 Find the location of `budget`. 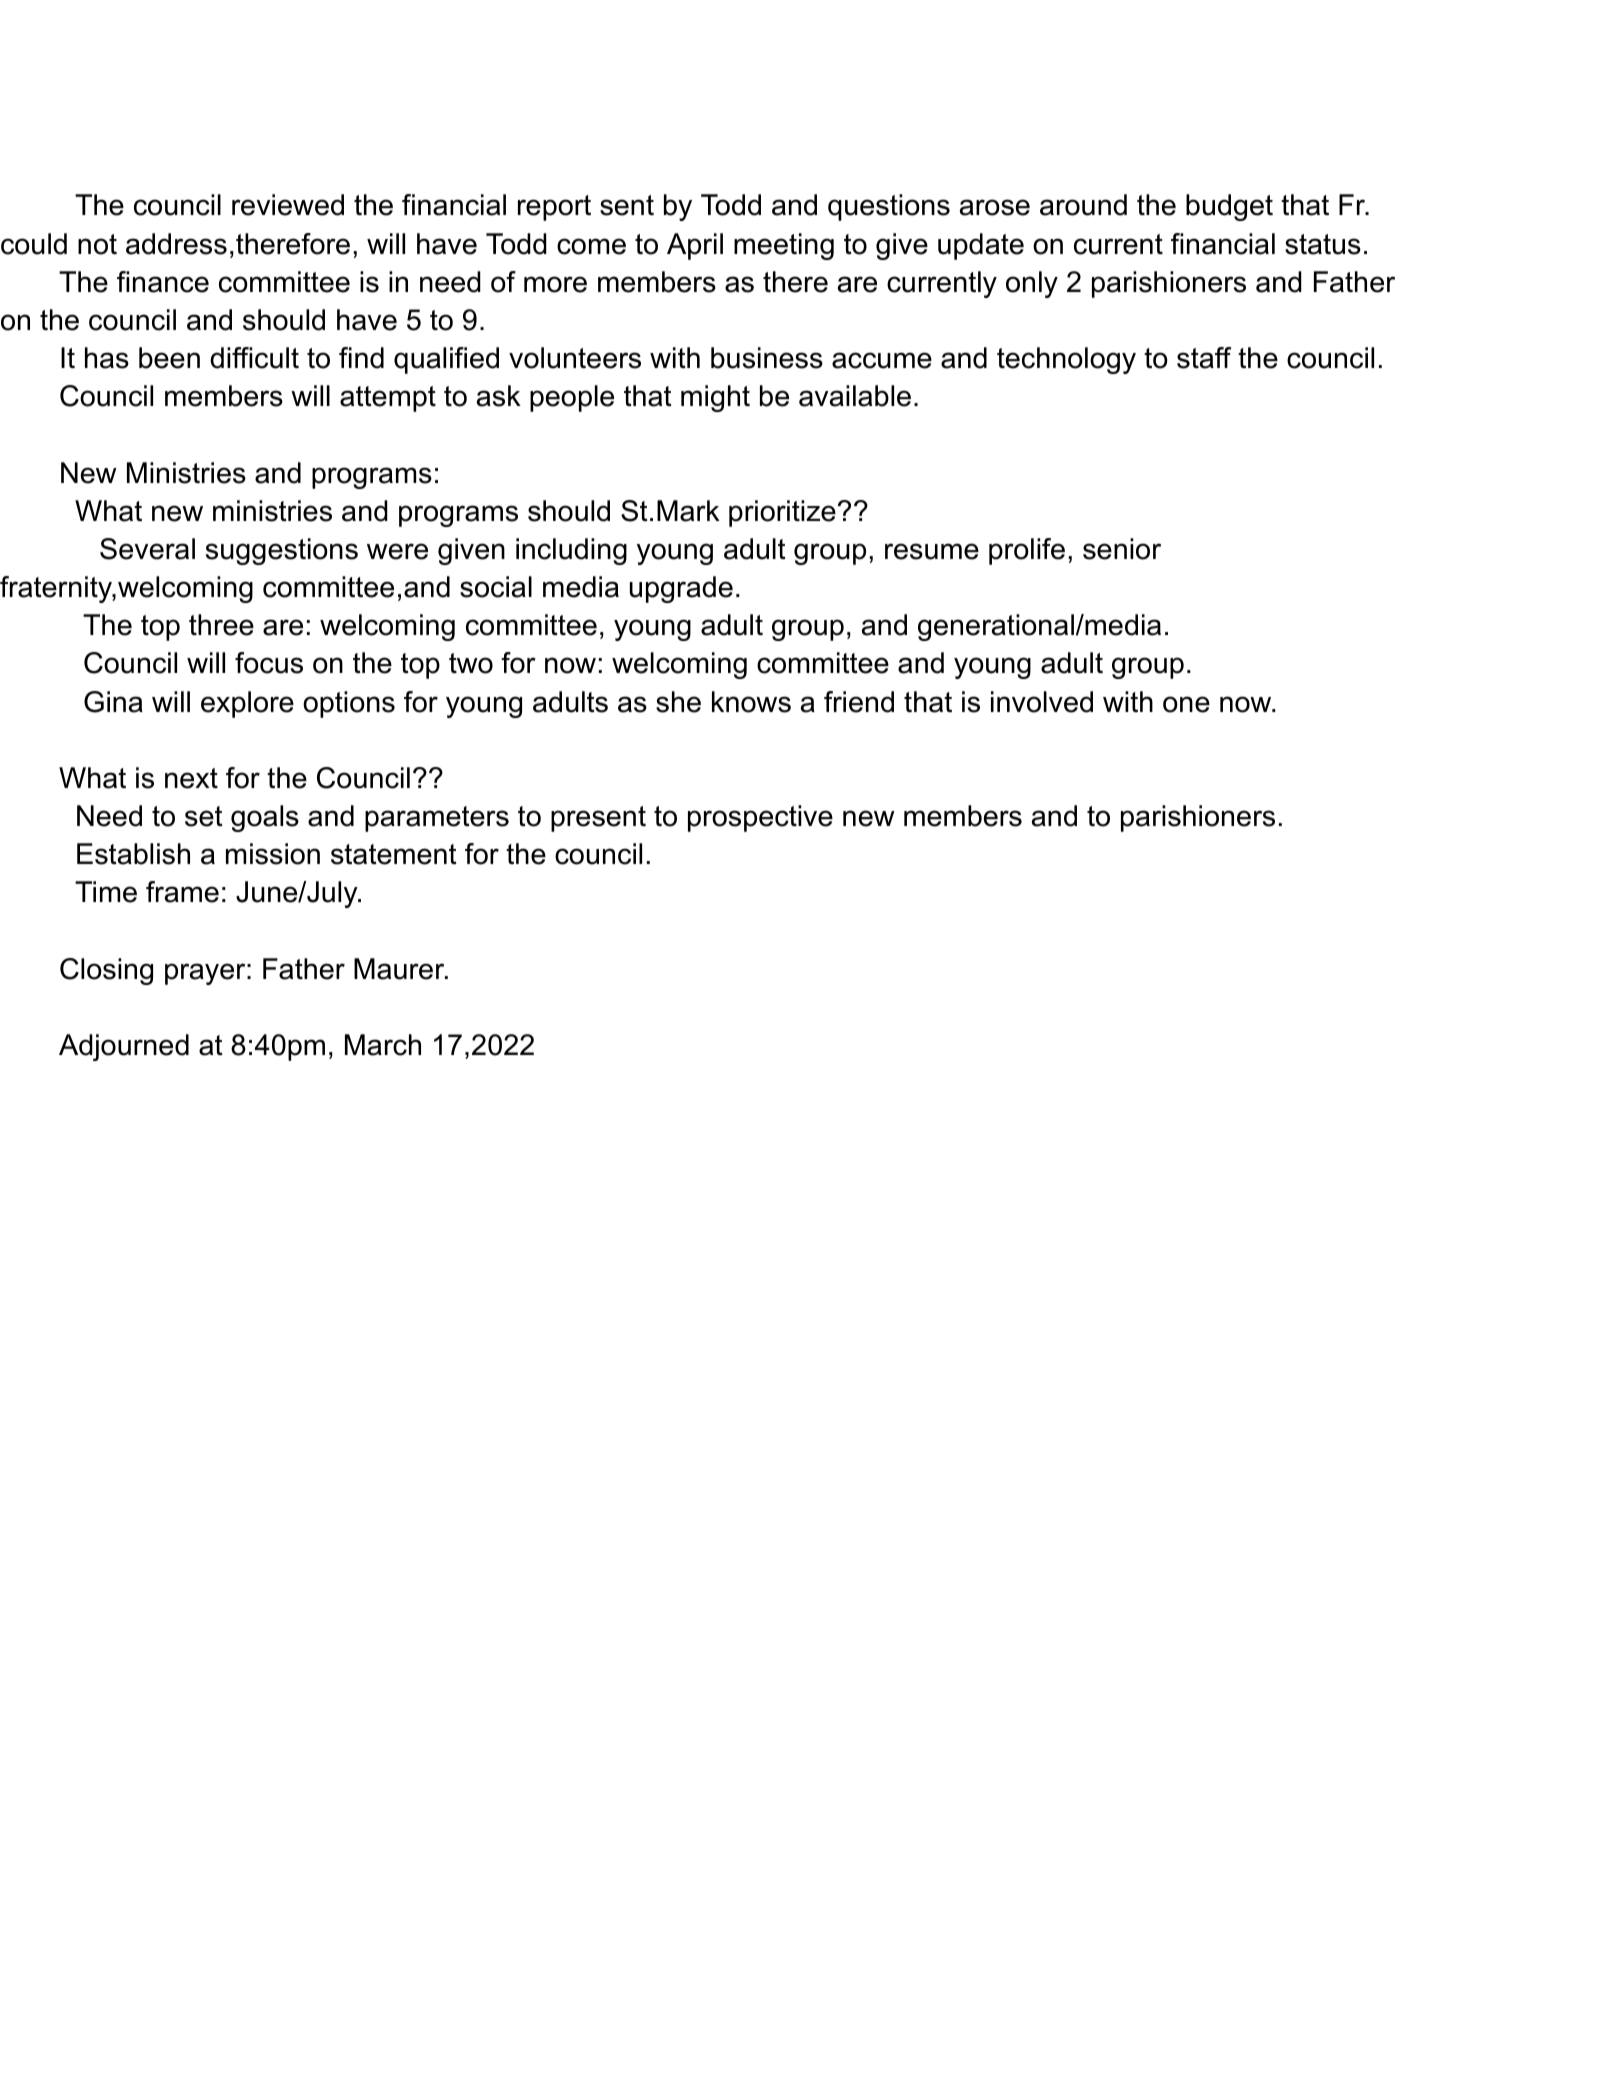

budget is located at coordinates (1229, 207).
